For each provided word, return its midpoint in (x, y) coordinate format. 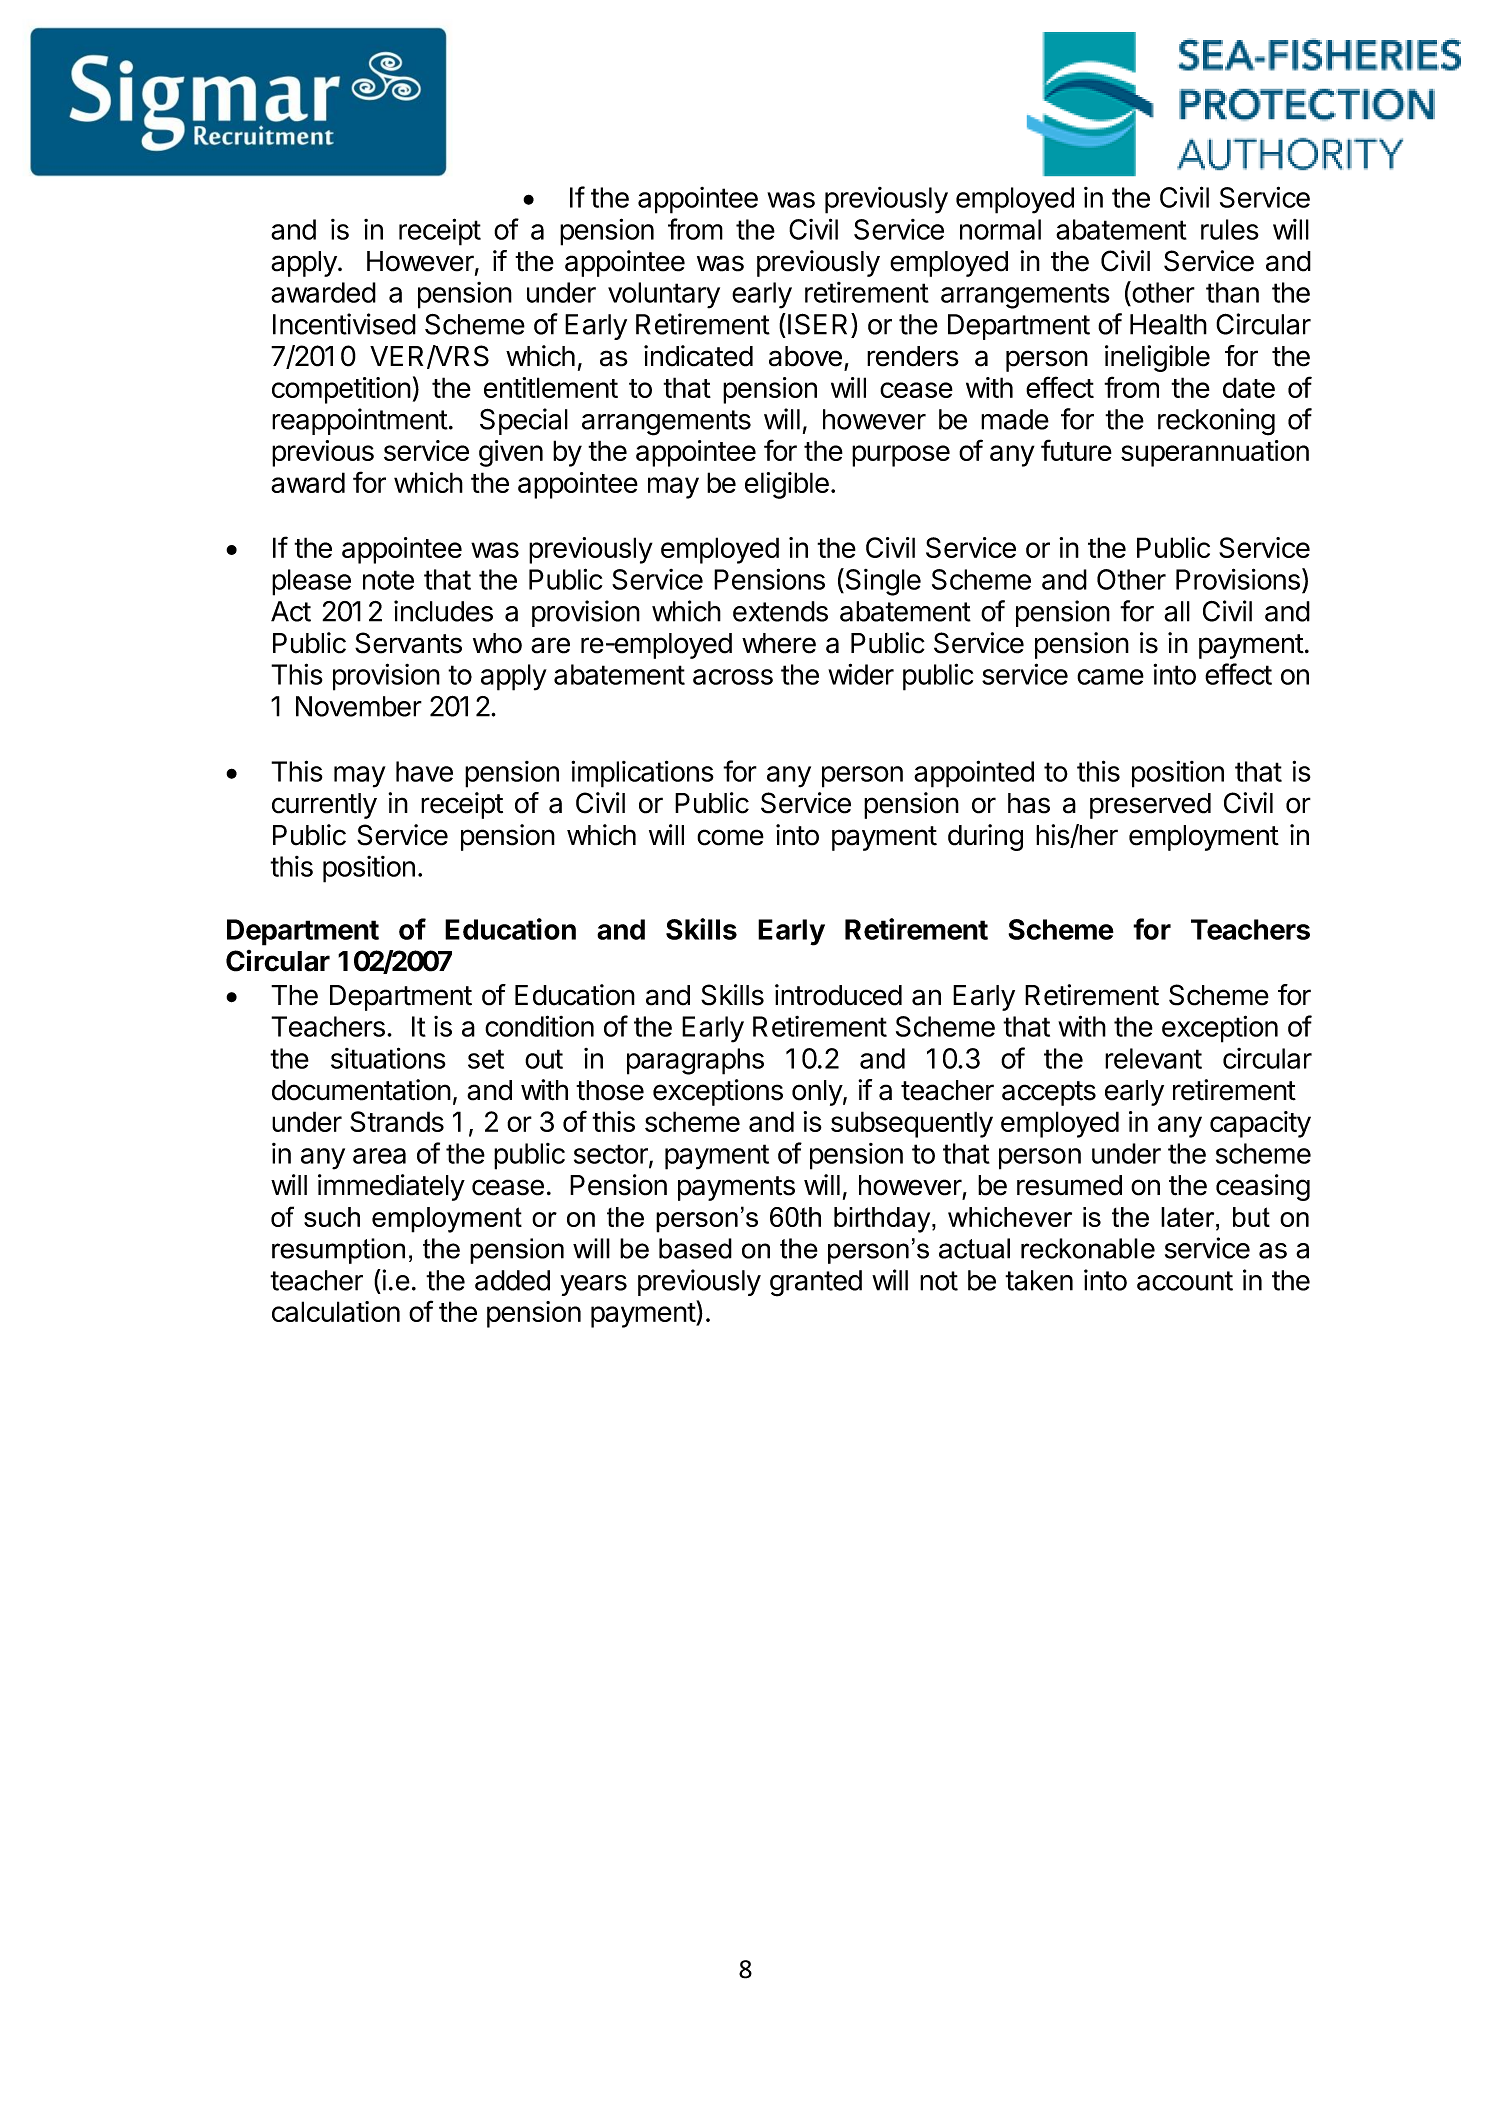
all (1177, 611)
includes (443, 611)
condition (539, 1026)
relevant (1153, 1058)
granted (816, 1283)
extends (780, 611)
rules (1230, 229)
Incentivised (344, 324)
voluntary (664, 295)
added (512, 1280)
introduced (838, 995)
